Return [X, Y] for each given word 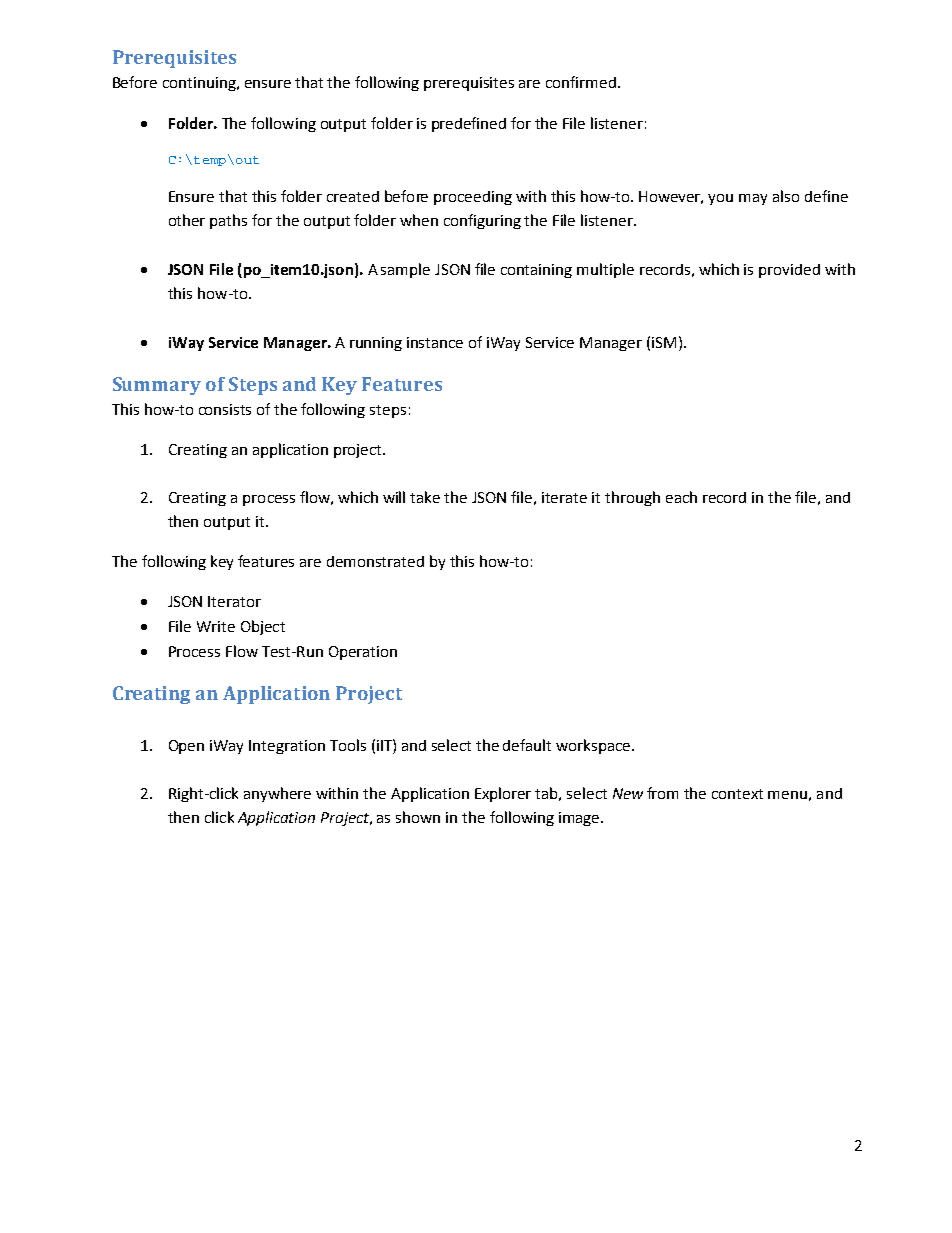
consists [225, 409]
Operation [363, 653]
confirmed [581, 82]
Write [216, 626]
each [681, 497]
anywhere [277, 794]
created [353, 196]
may [753, 199]
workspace [594, 746]
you [720, 199]
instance [435, 342]
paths [228, 221]
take [425, 497]
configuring [482, 221]
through [632, 498]
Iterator [234, 601]
